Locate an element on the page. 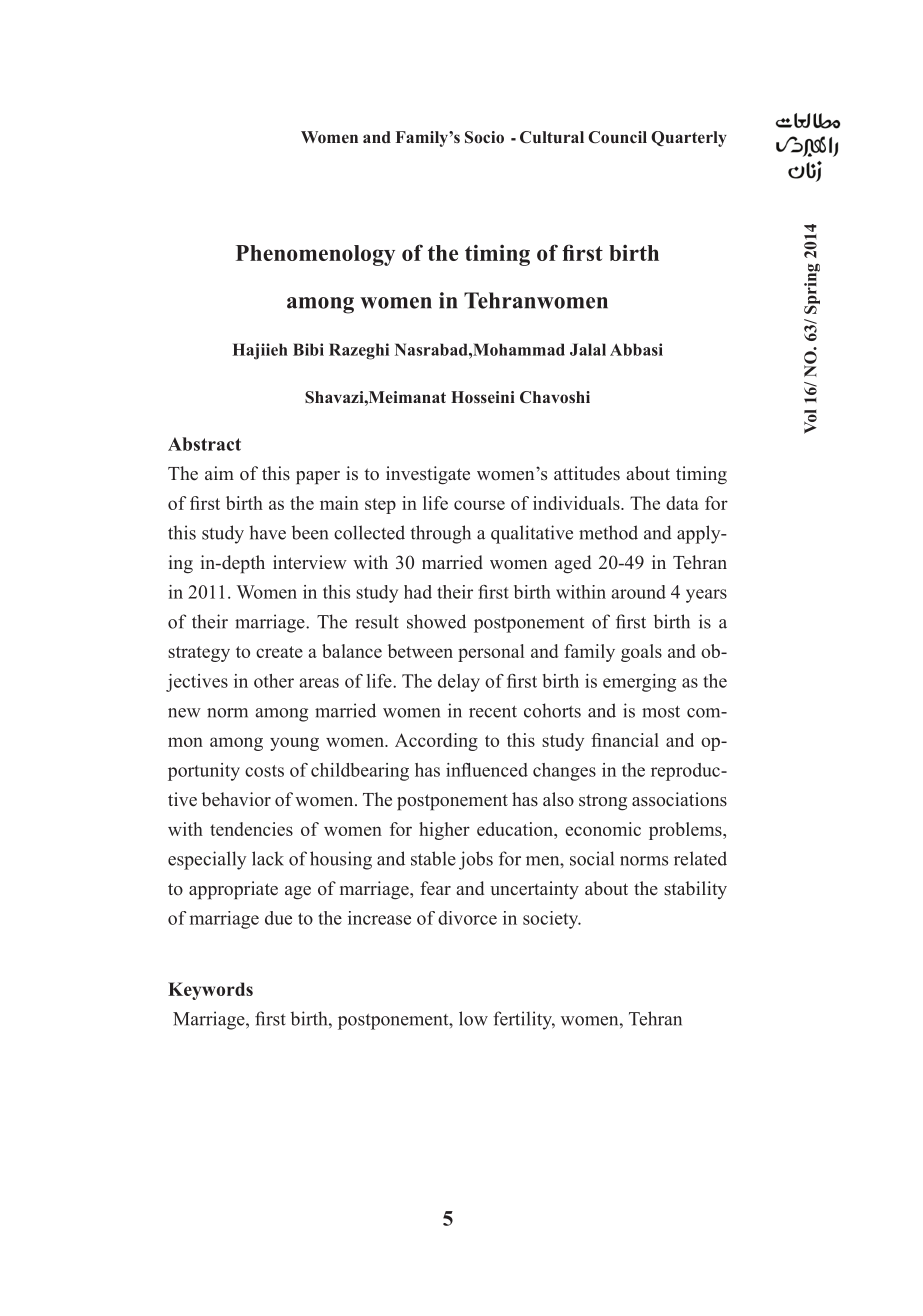  Council is located at coordinates (617, 137).
